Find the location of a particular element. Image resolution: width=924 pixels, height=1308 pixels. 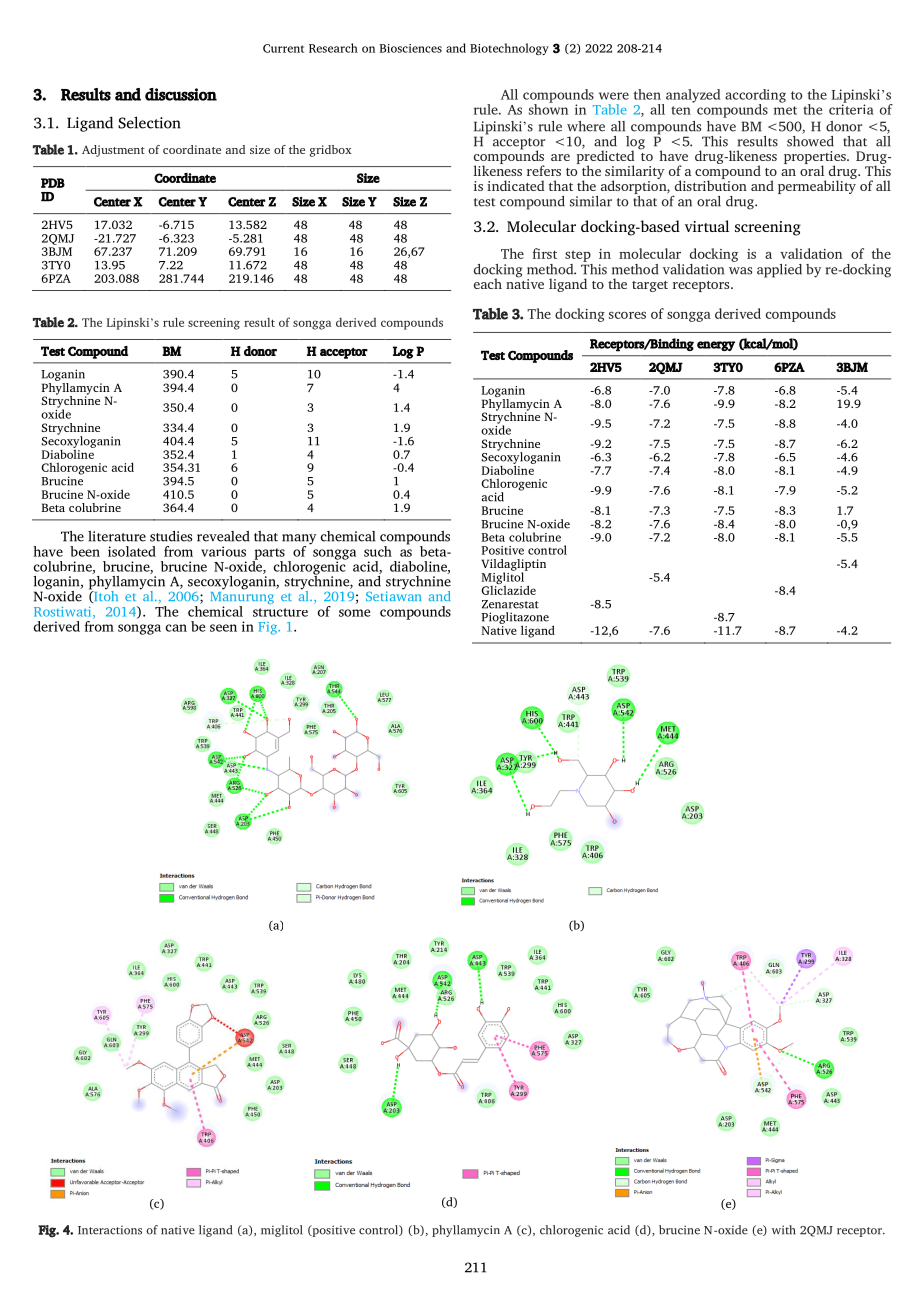

discussion is located at coordinates (181, 94).
